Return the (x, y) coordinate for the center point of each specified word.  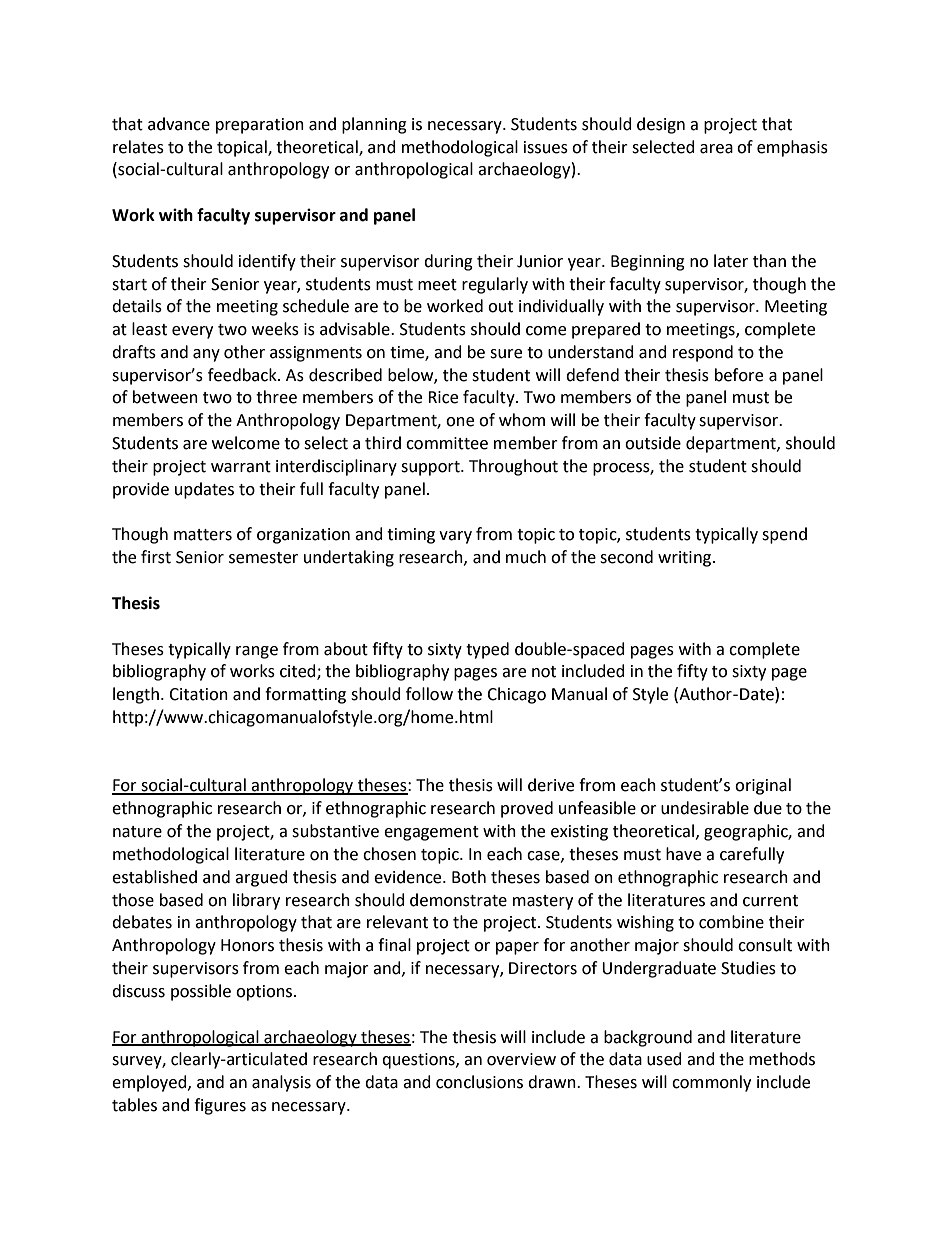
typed (487, 650)
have (683, 854)
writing (686, 559)
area (716, 149)
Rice (443, 397)
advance (179, 124)
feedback (243, 375)
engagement (431, 833)
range (257, 652)
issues (546, 147)
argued (261, 878)
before (739, 375)
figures (220, 1106)
